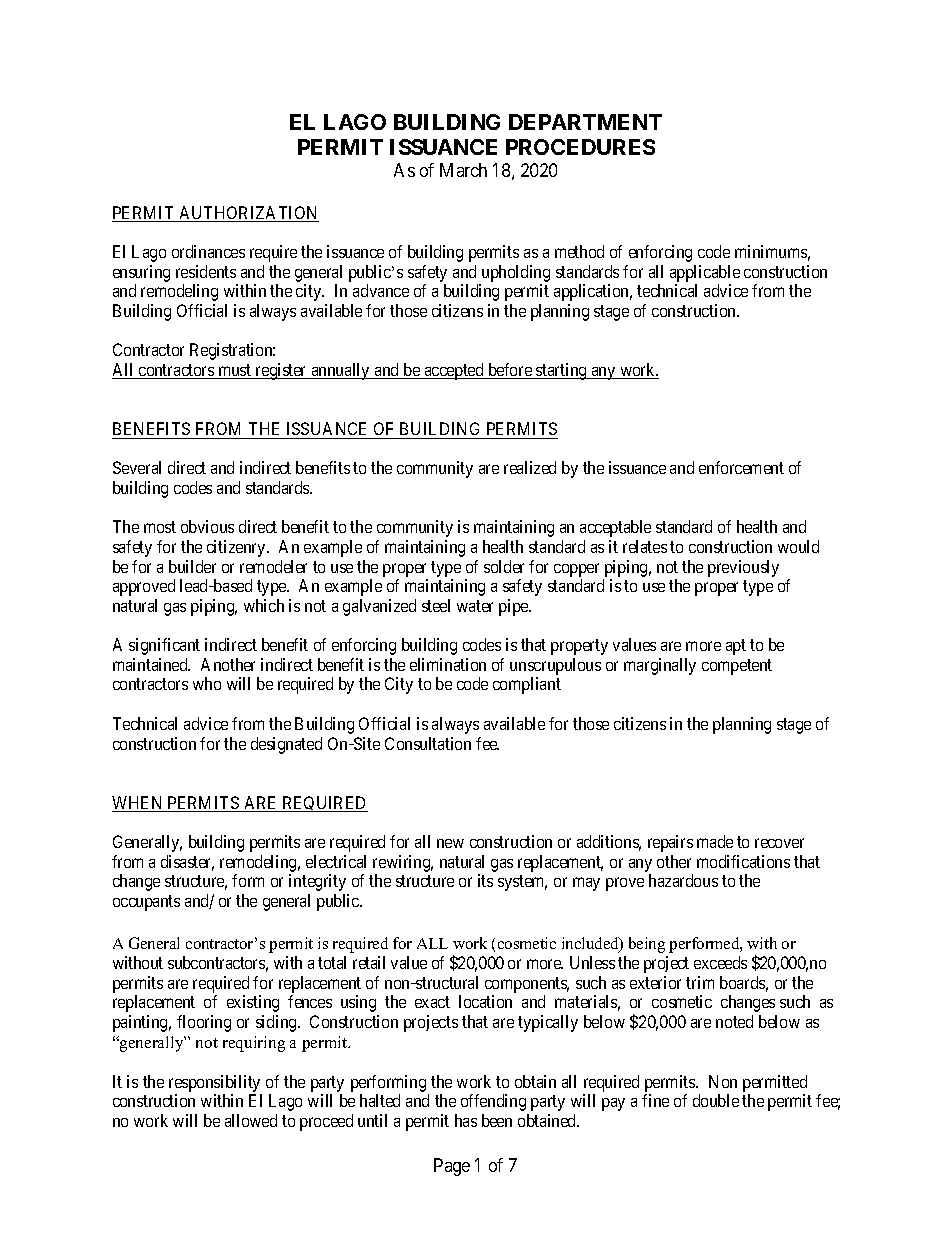 This screenshot has height=1233, width=952. What do you see at coordinates (580, 147) in the screenshot?
I see `PROCEDURES` at bounding box center [580, 147].
